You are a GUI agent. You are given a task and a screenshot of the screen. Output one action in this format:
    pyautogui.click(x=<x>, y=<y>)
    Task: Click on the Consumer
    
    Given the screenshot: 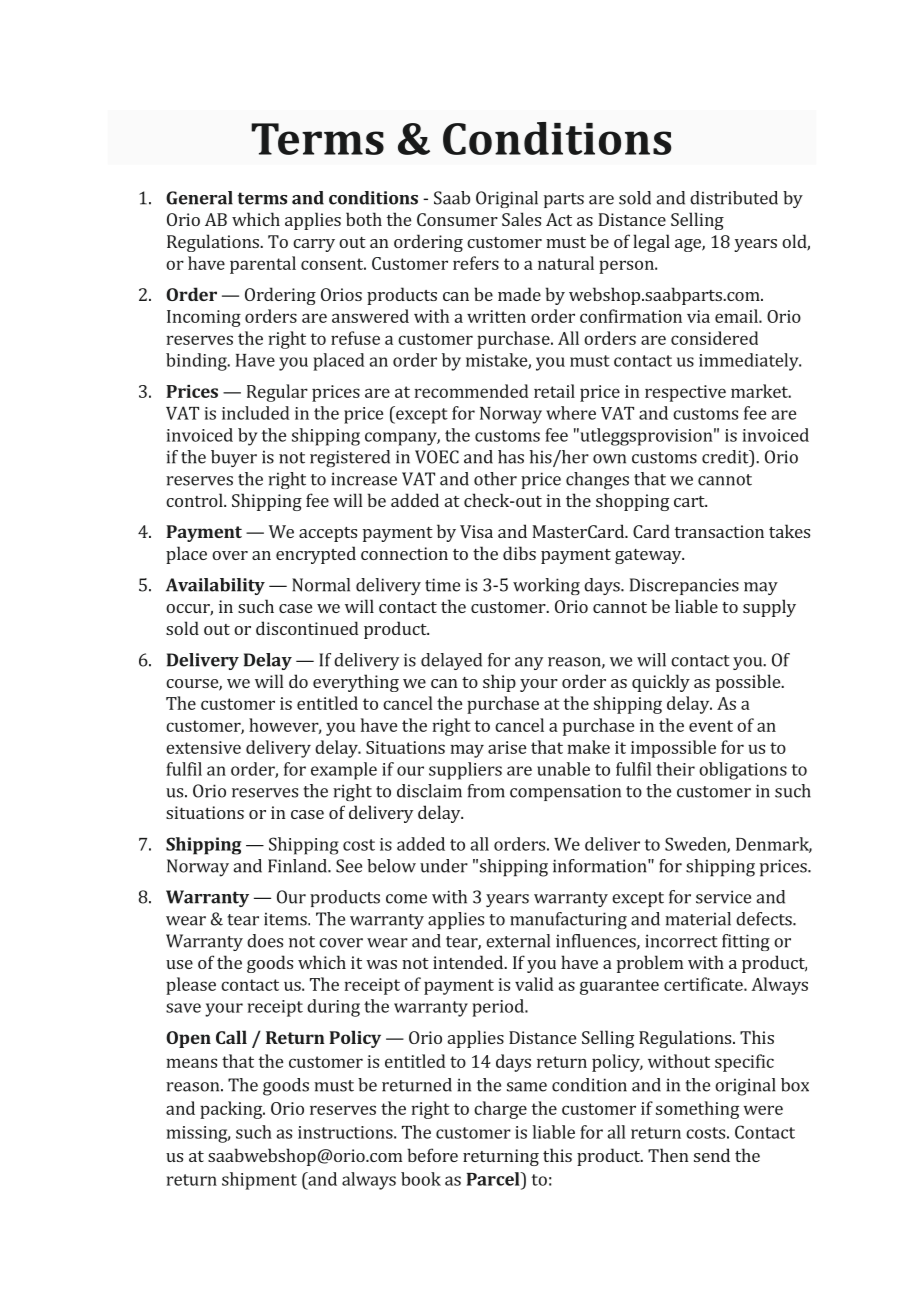 What is the action you would take?
    pyautogui.click(x=457, y=219)
